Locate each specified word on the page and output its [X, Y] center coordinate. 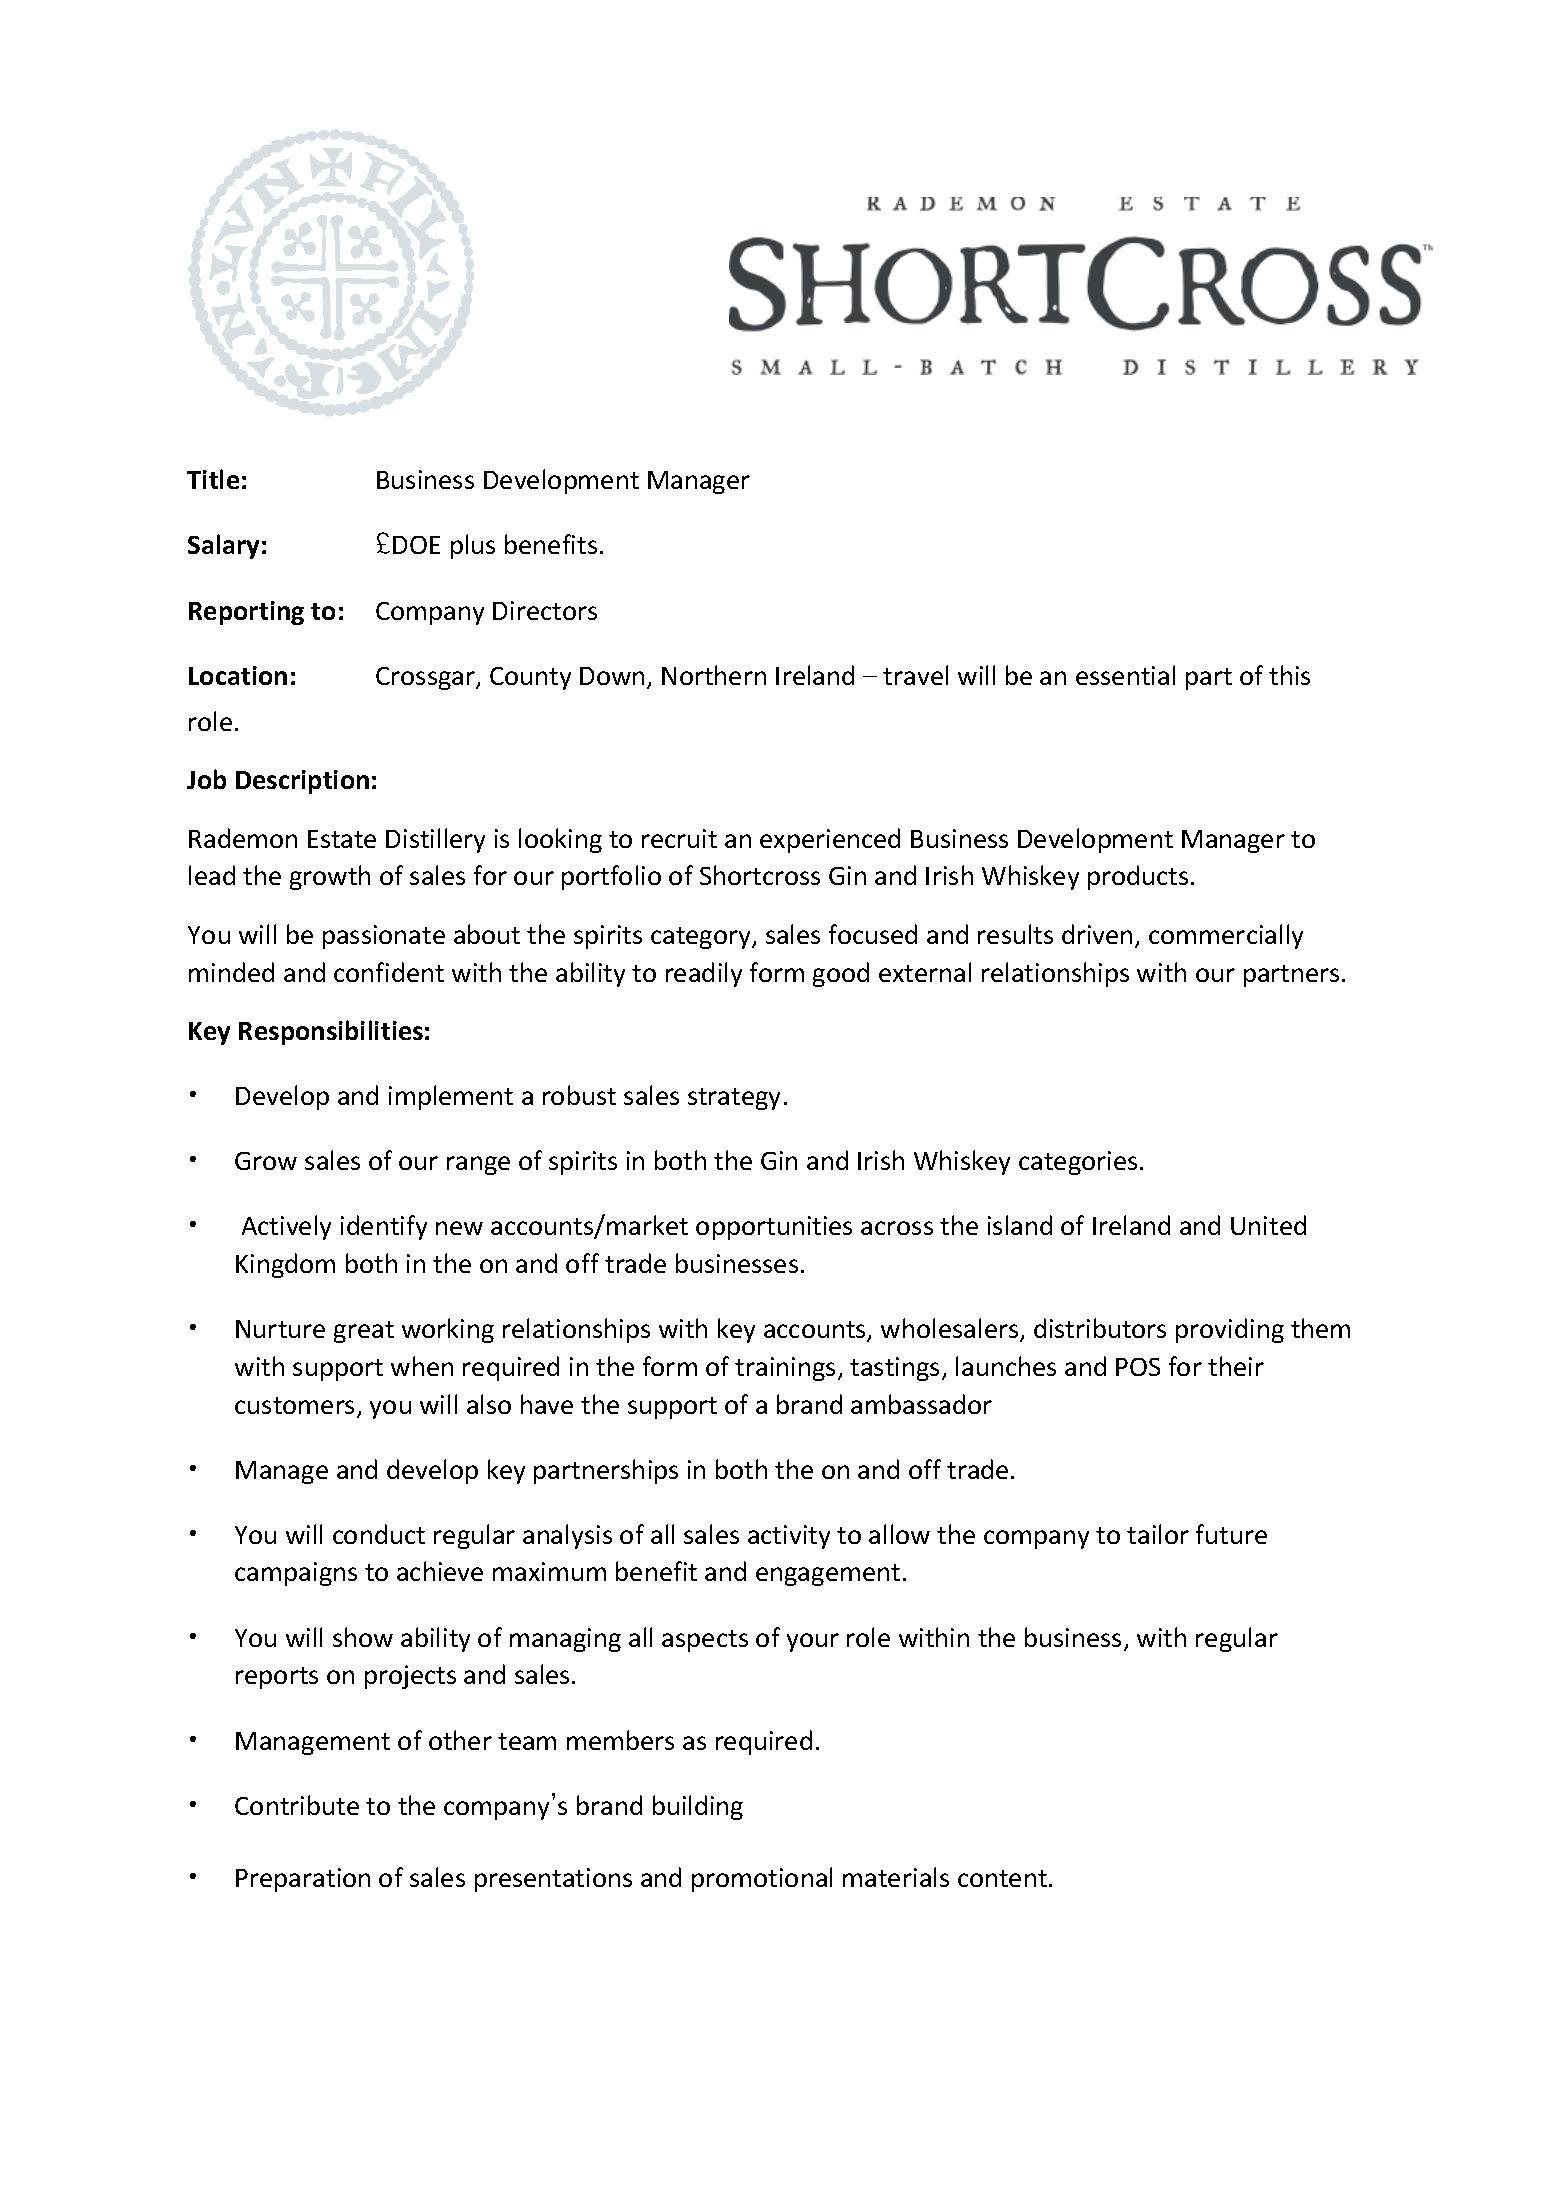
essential [1125, 675]
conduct [379, 1534]
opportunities [774, 1228]
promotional [762, 1879]
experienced [830, 840]
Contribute [297, 1805]
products [1138, 877]
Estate [342, 839]
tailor [1158, 1534]
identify [384, 1227]
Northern [714, 675]
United [1268, 1225]
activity [789, 1537]
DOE [416, 545]
